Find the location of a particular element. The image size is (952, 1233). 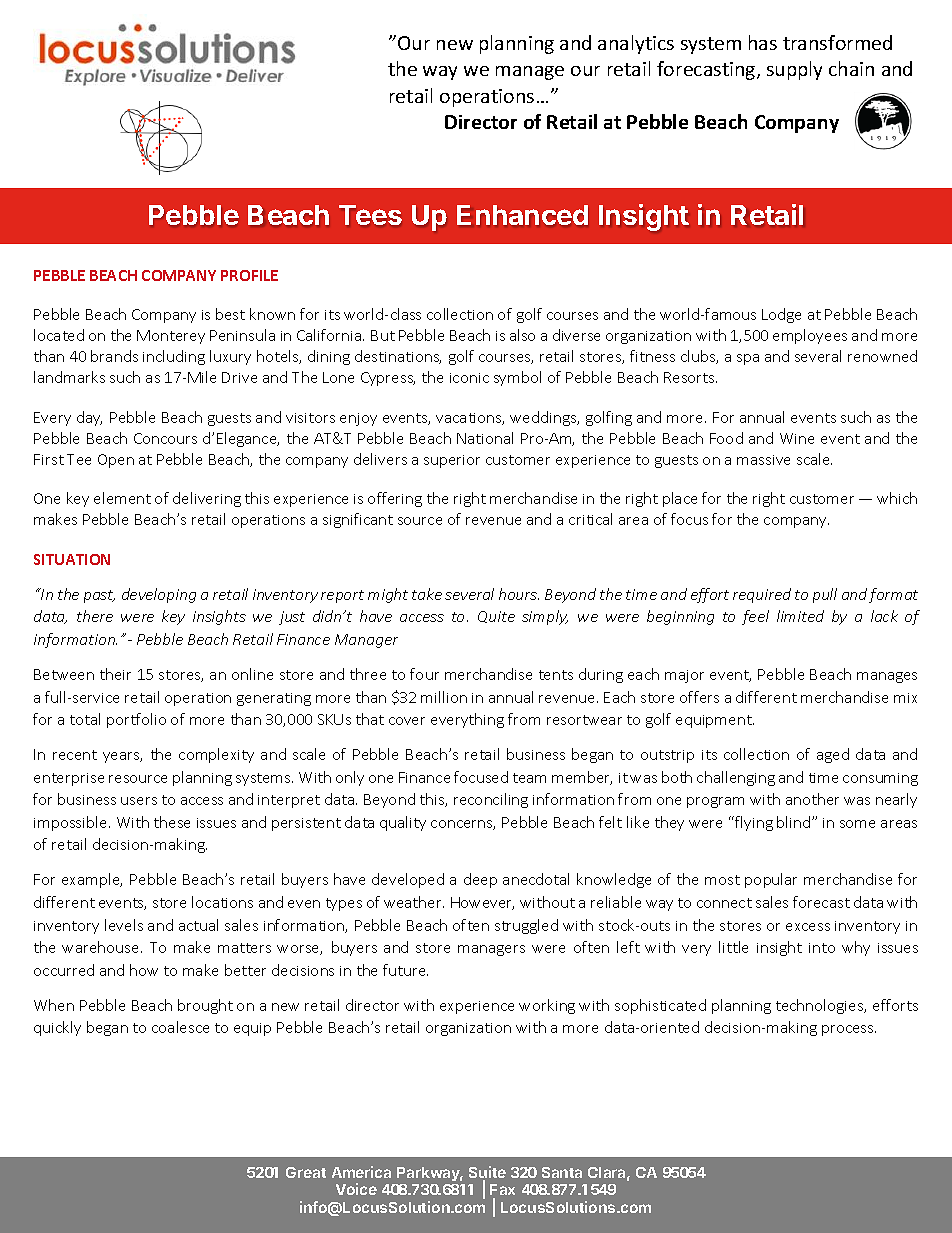

Open is located at coordinates (116, 461).
